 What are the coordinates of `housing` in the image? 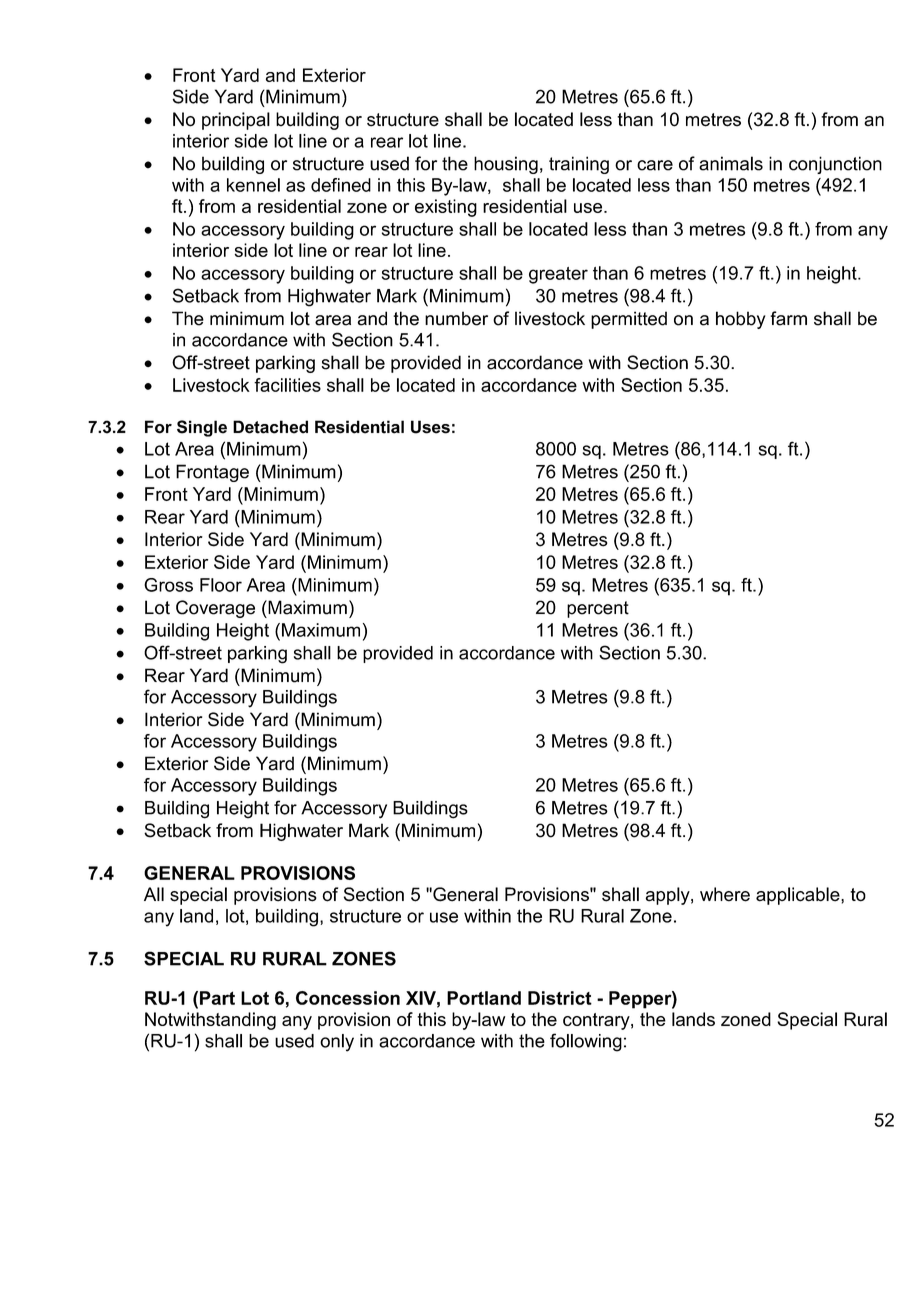 It's located at (506, 165).
